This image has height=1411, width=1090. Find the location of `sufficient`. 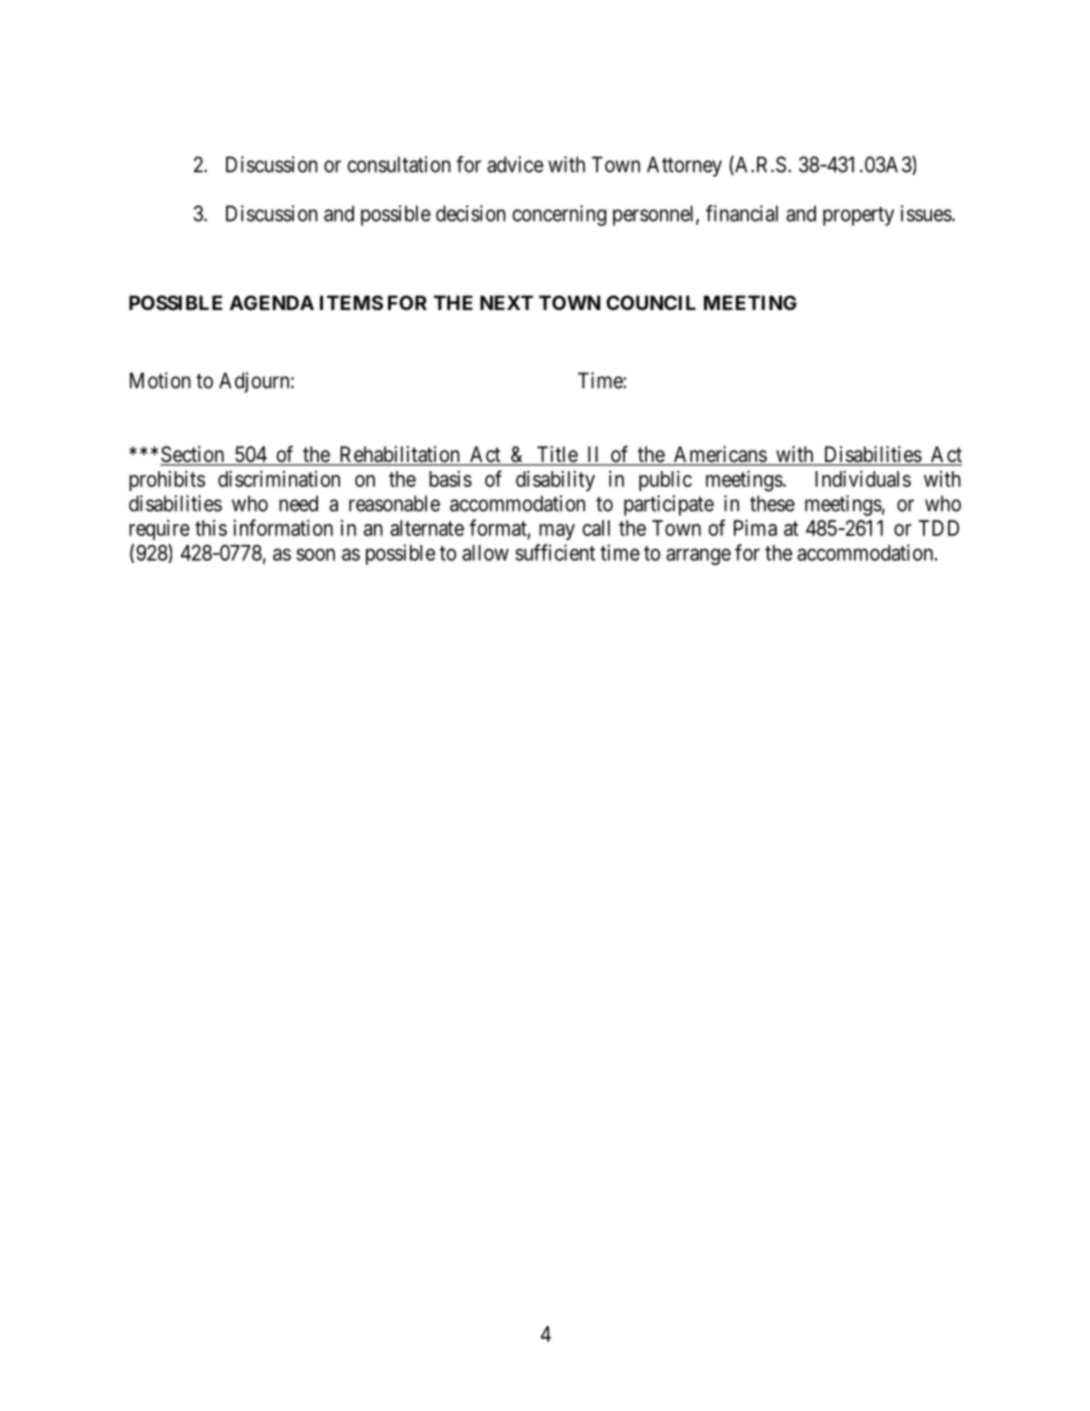

sufficient is located at coordinates (555, 552).
